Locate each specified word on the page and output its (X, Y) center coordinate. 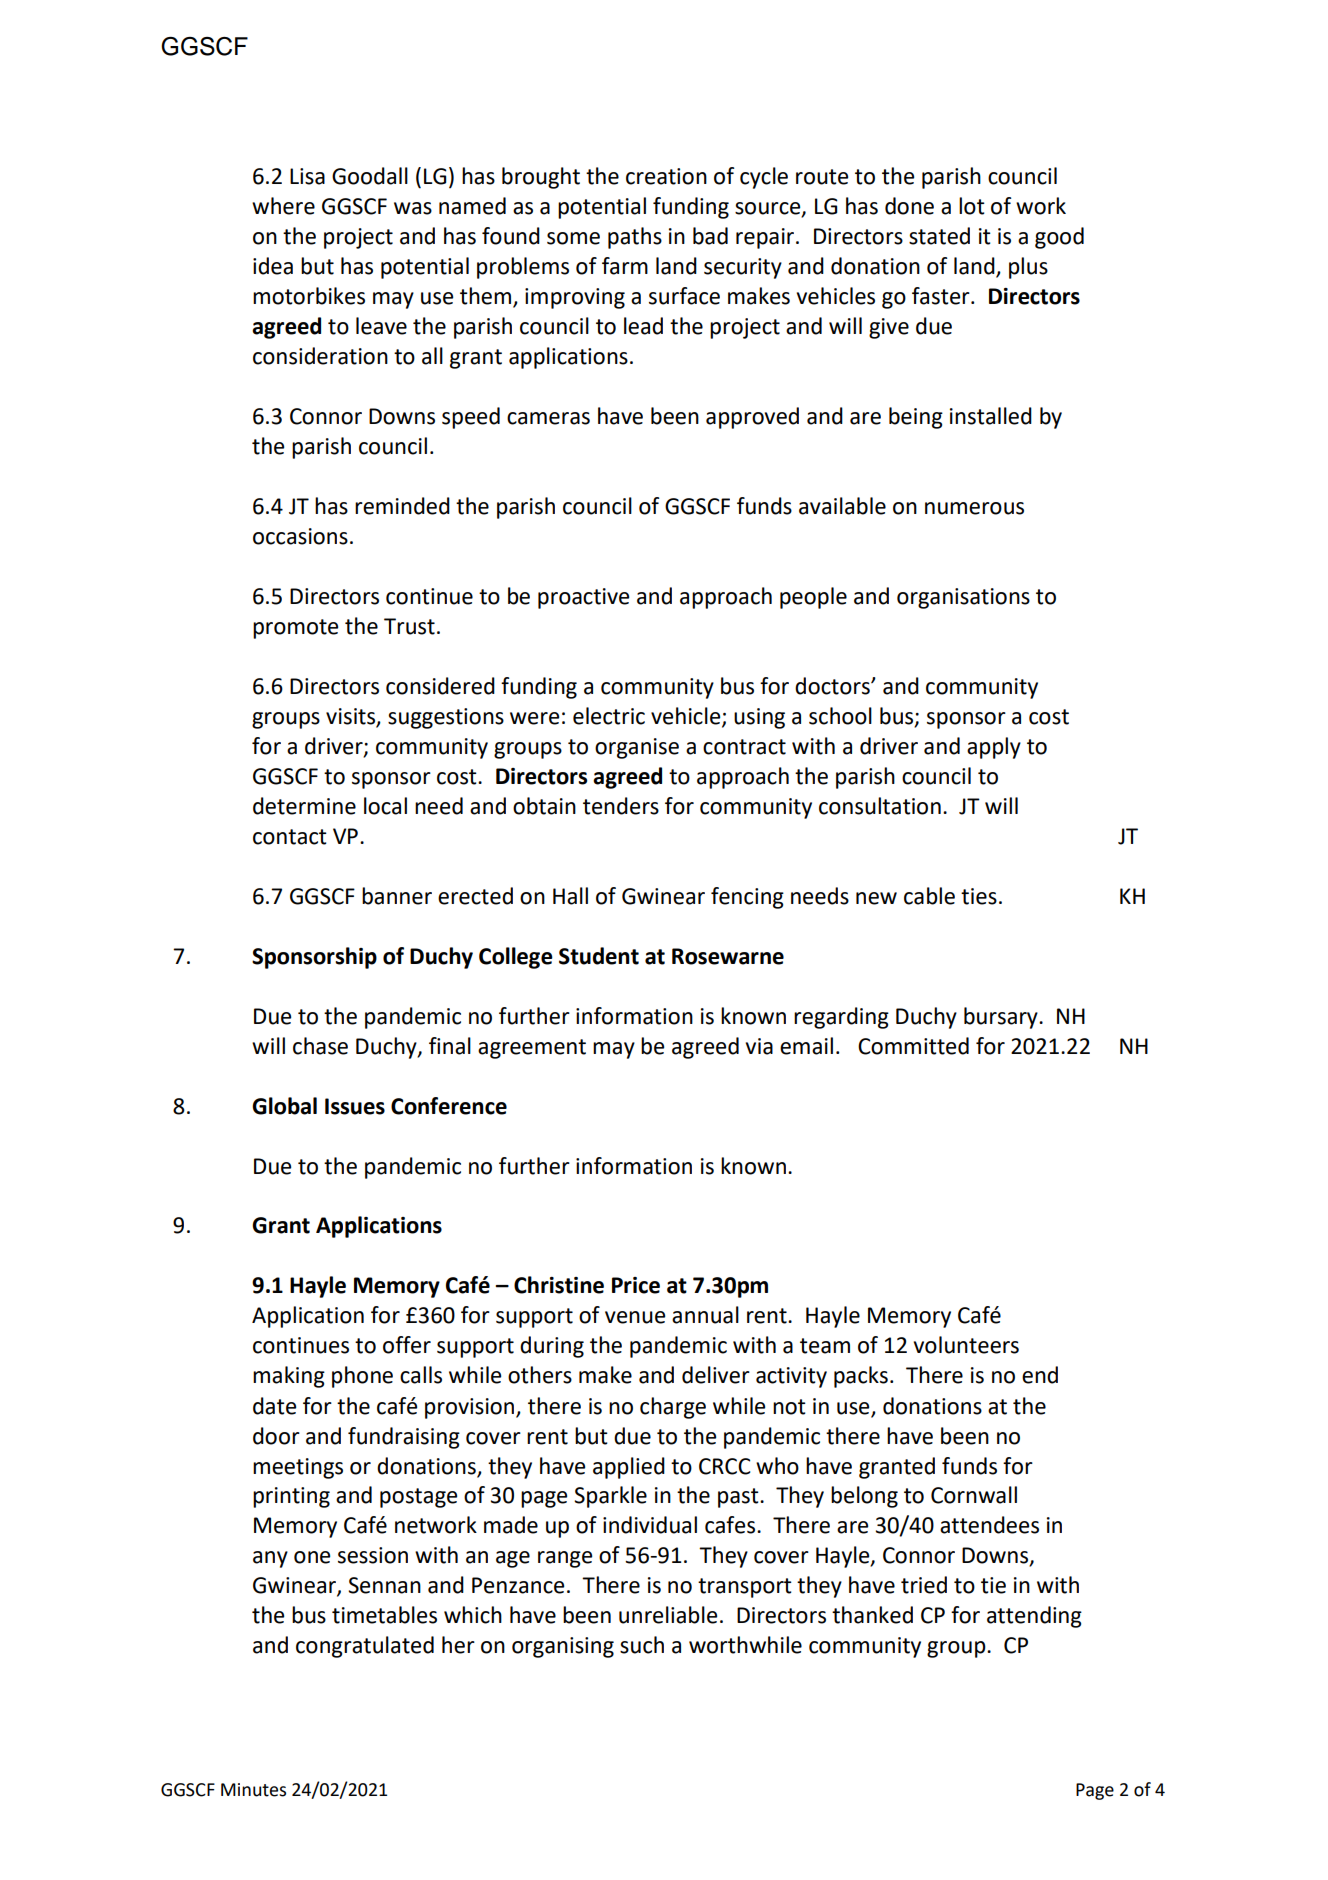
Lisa (307, 176)
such (642, 1645)
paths (635, 238)
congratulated (365, 1647)
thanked (872, 1615)
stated (939, 236)
